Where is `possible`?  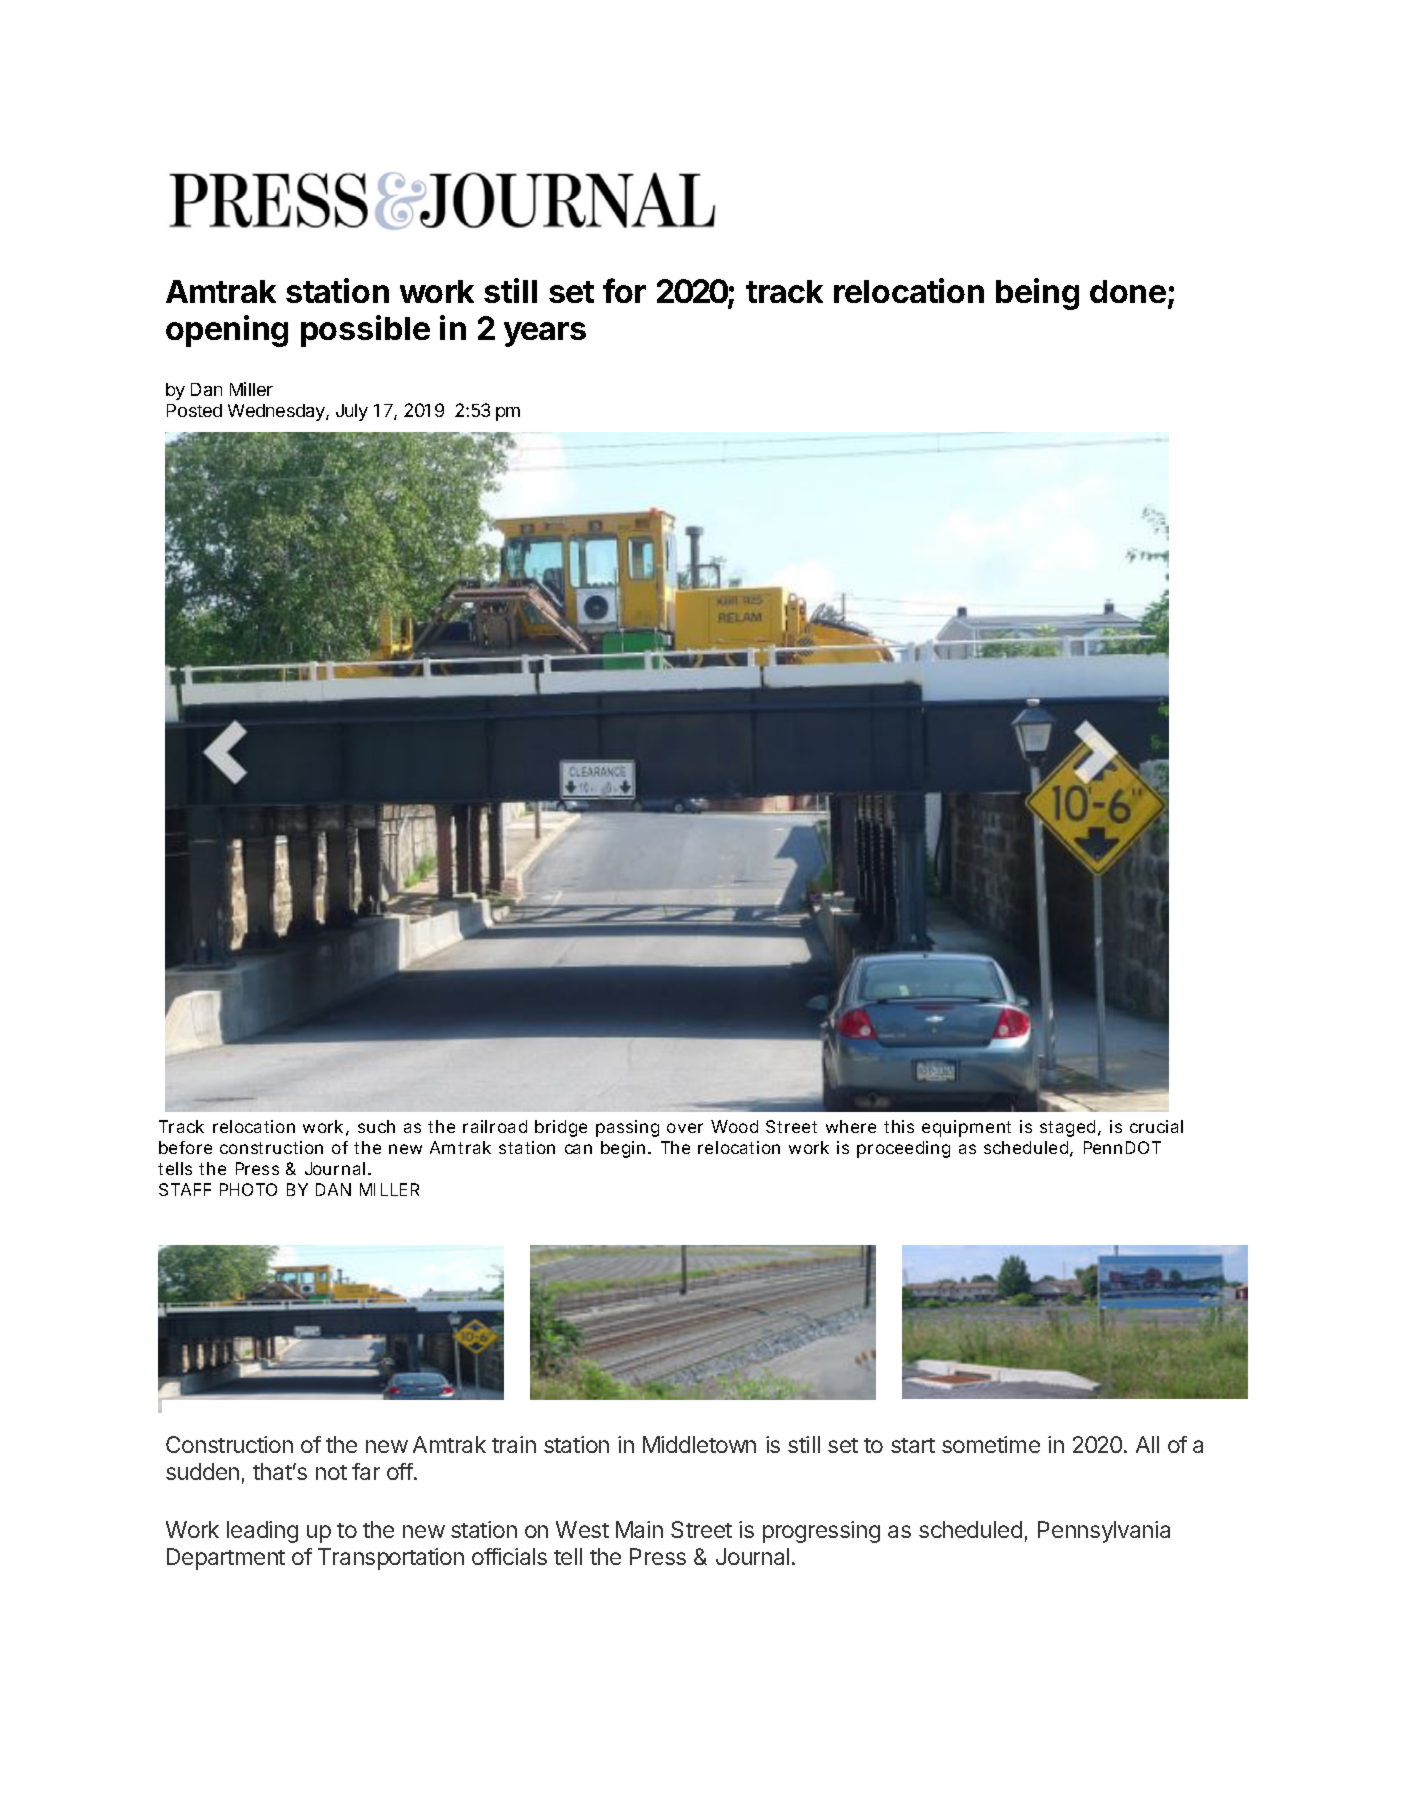 possible is located at coordinates (365, 331).
